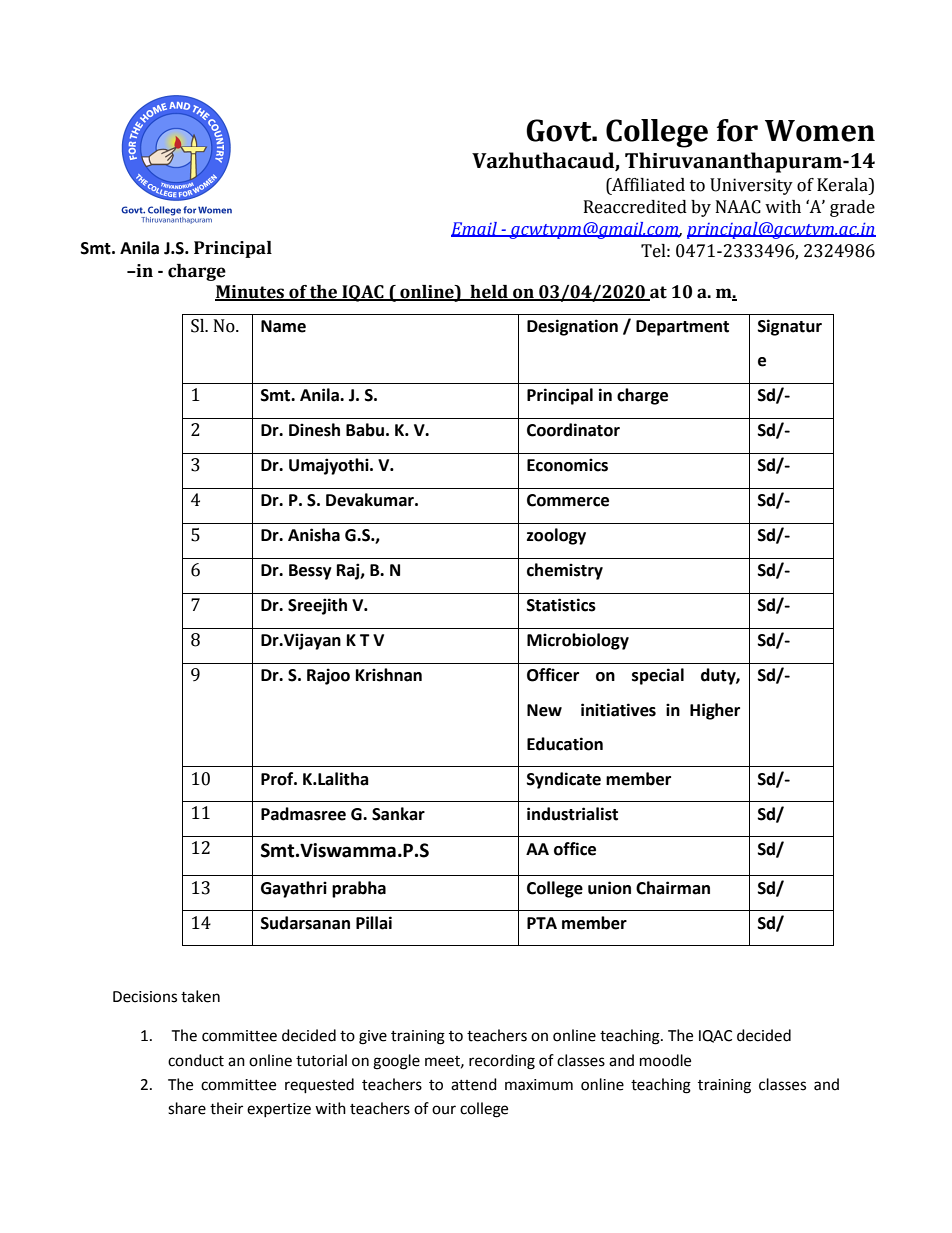 Image resolution: width=952 pixels, height=1233 pixels. Describe the element at coordinates (251, 293) in the page. I see `Minutes` at that location.
